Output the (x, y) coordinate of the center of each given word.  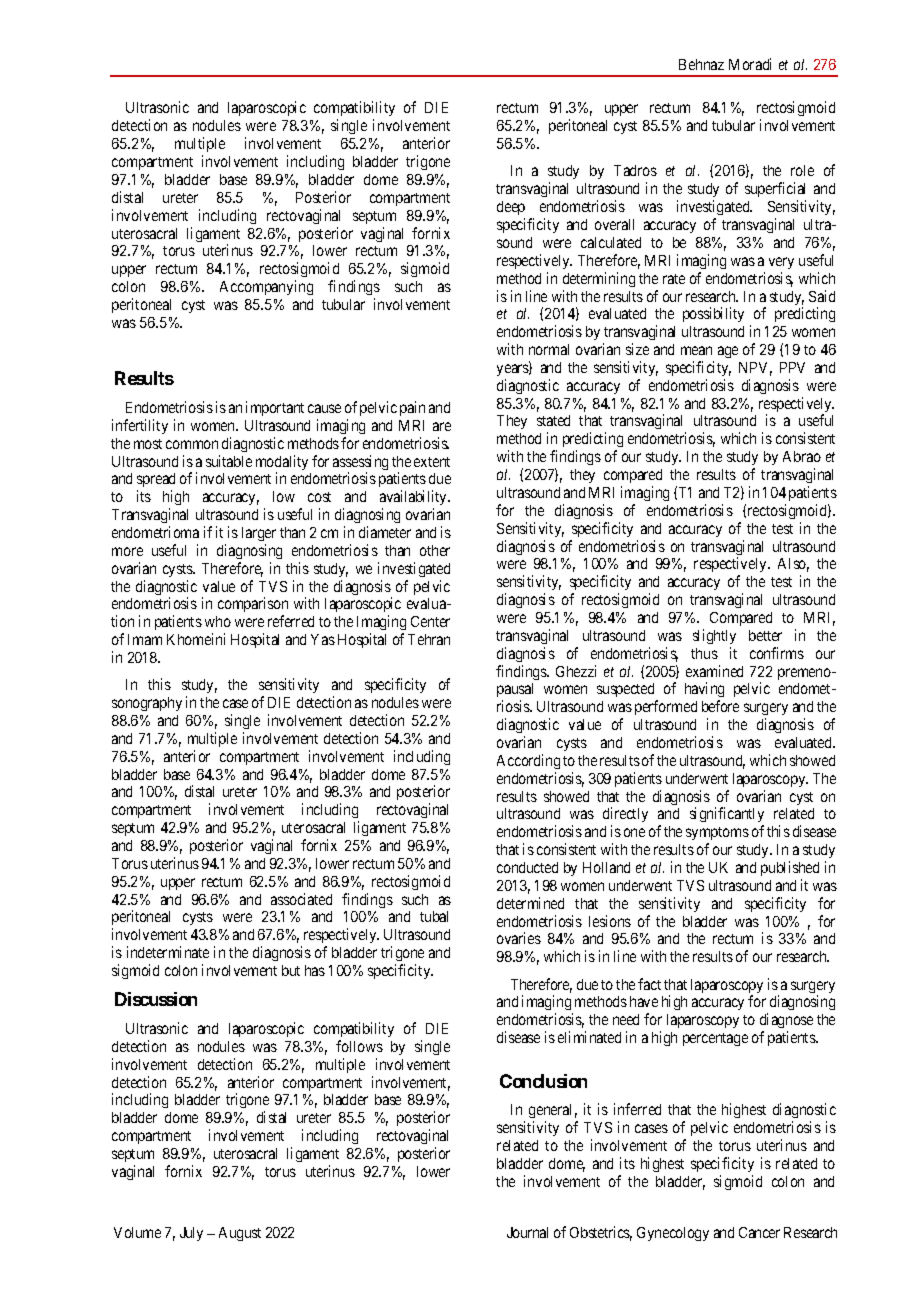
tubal (434, 916)
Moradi (750, 64)
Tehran (429, 639)
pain (412, 408)
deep (511, 208)
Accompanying (266, 287)
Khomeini (196, 639)
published (790, 868)
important (275, 408)
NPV (755, 369)
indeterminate (168, 952)
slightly (714, 636)
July (191, 1234)
